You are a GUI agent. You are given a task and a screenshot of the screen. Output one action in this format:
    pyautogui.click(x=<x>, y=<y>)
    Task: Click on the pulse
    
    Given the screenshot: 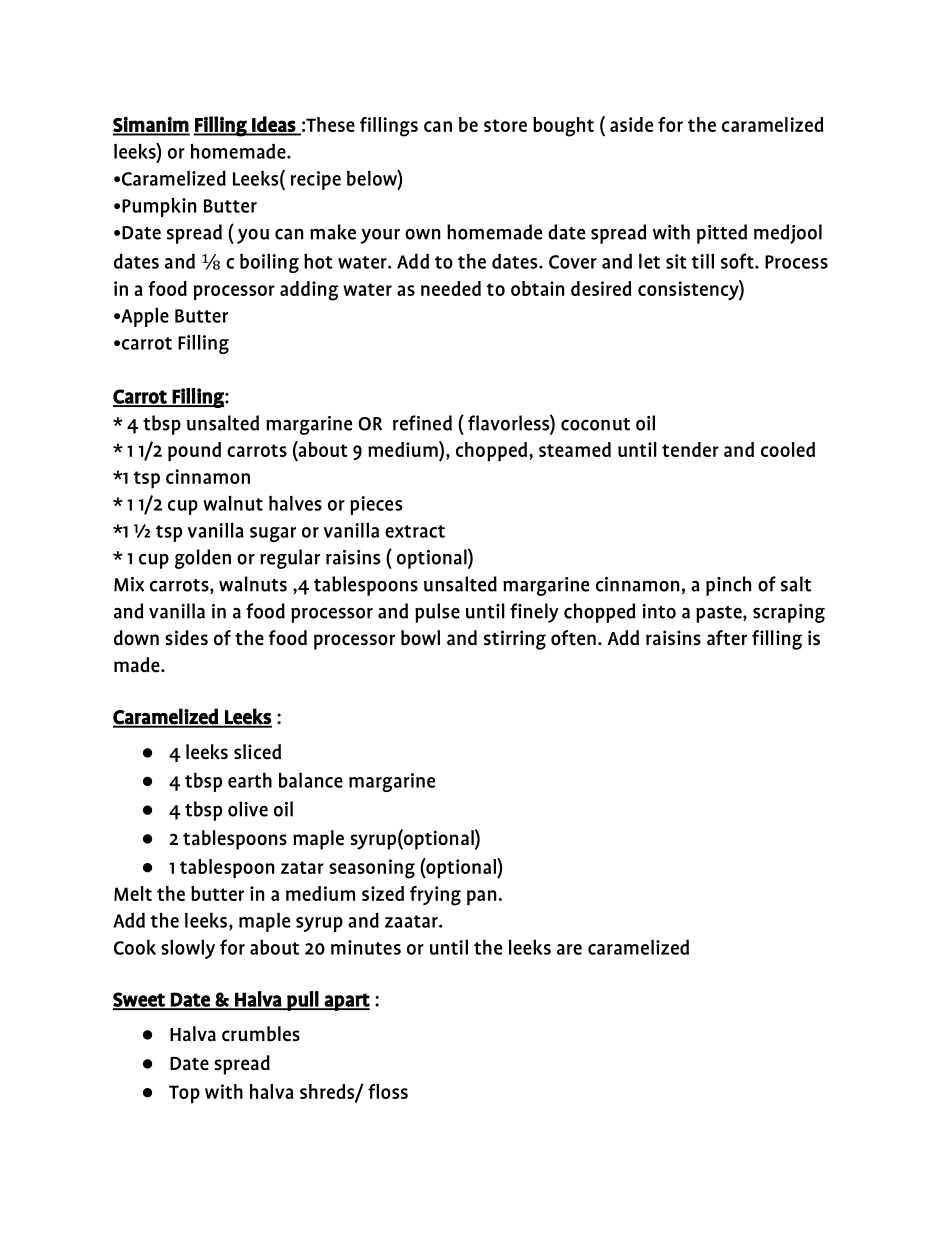 What is the action you would take?
    pyautogui.click(x=437, y=613)
